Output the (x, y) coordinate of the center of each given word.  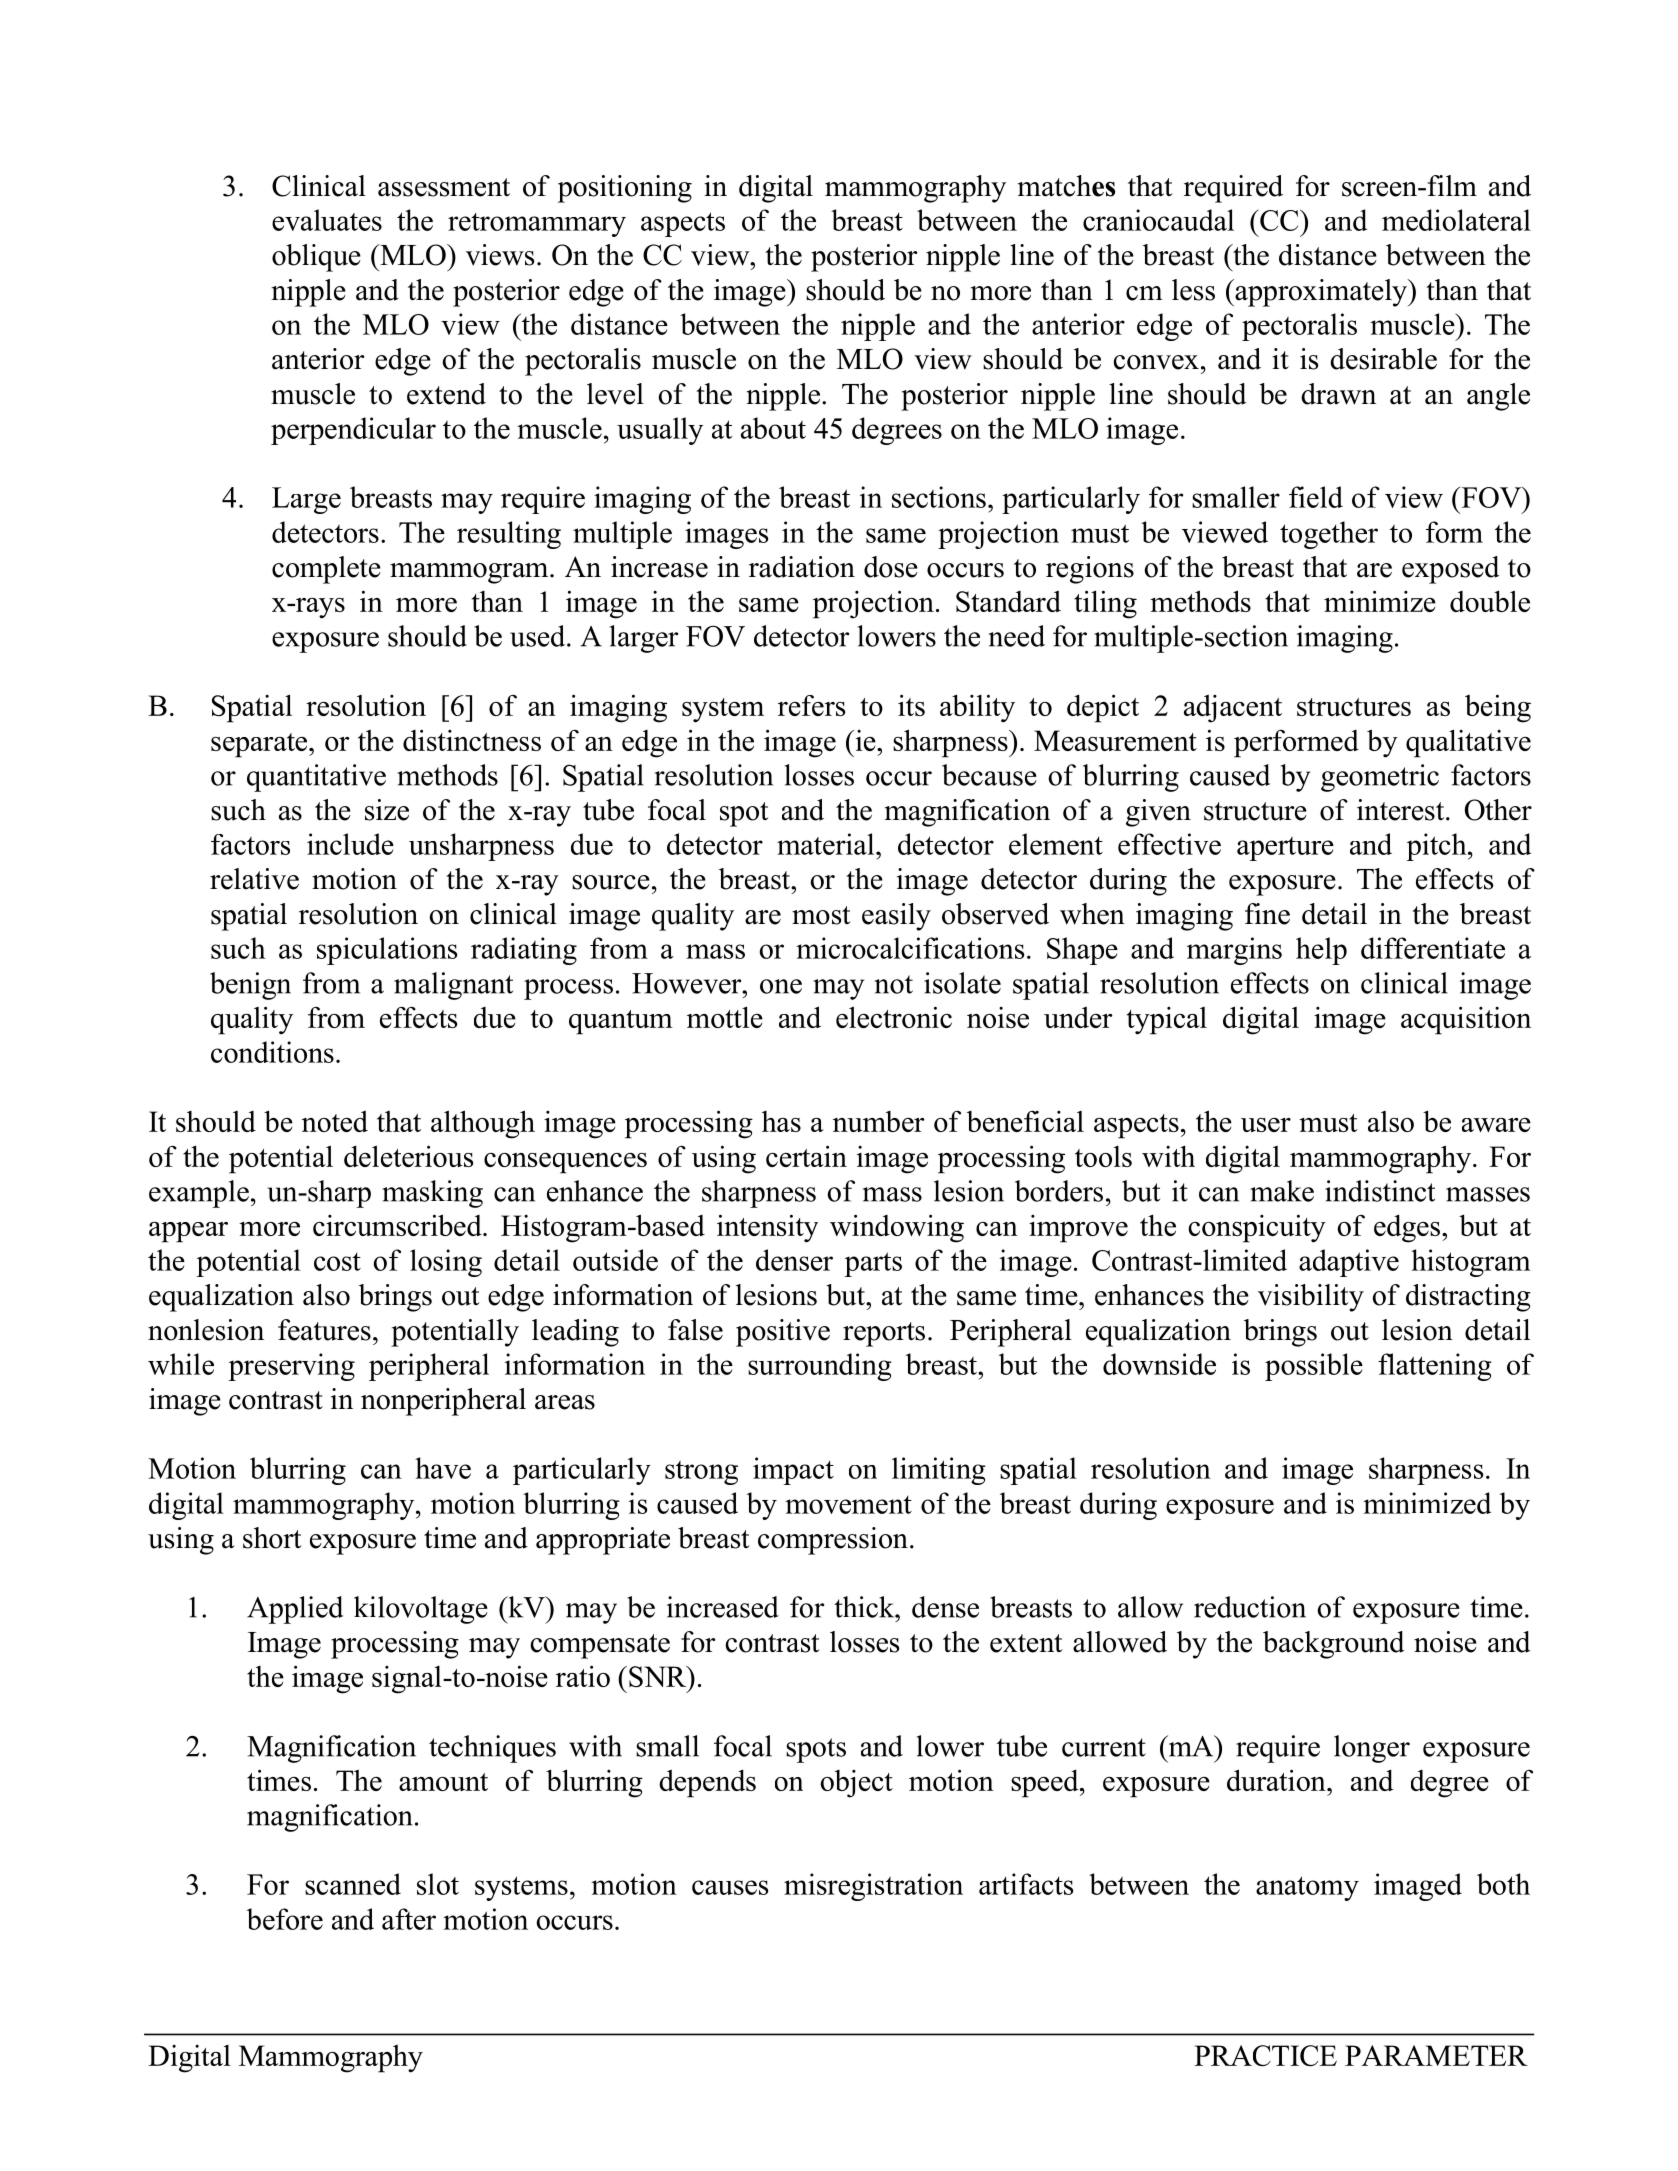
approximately (1321, 293)
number (879, 1121)
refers (811, 705)
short (272, 1538)
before (285, 1919)
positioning (625, 189)
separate (260, 745)
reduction (1250, 1607)
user (1266, 1125)
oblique (316, 258)
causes (730, 1887)
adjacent (1233, 709)
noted (335, 1121)
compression (833, 1541)
